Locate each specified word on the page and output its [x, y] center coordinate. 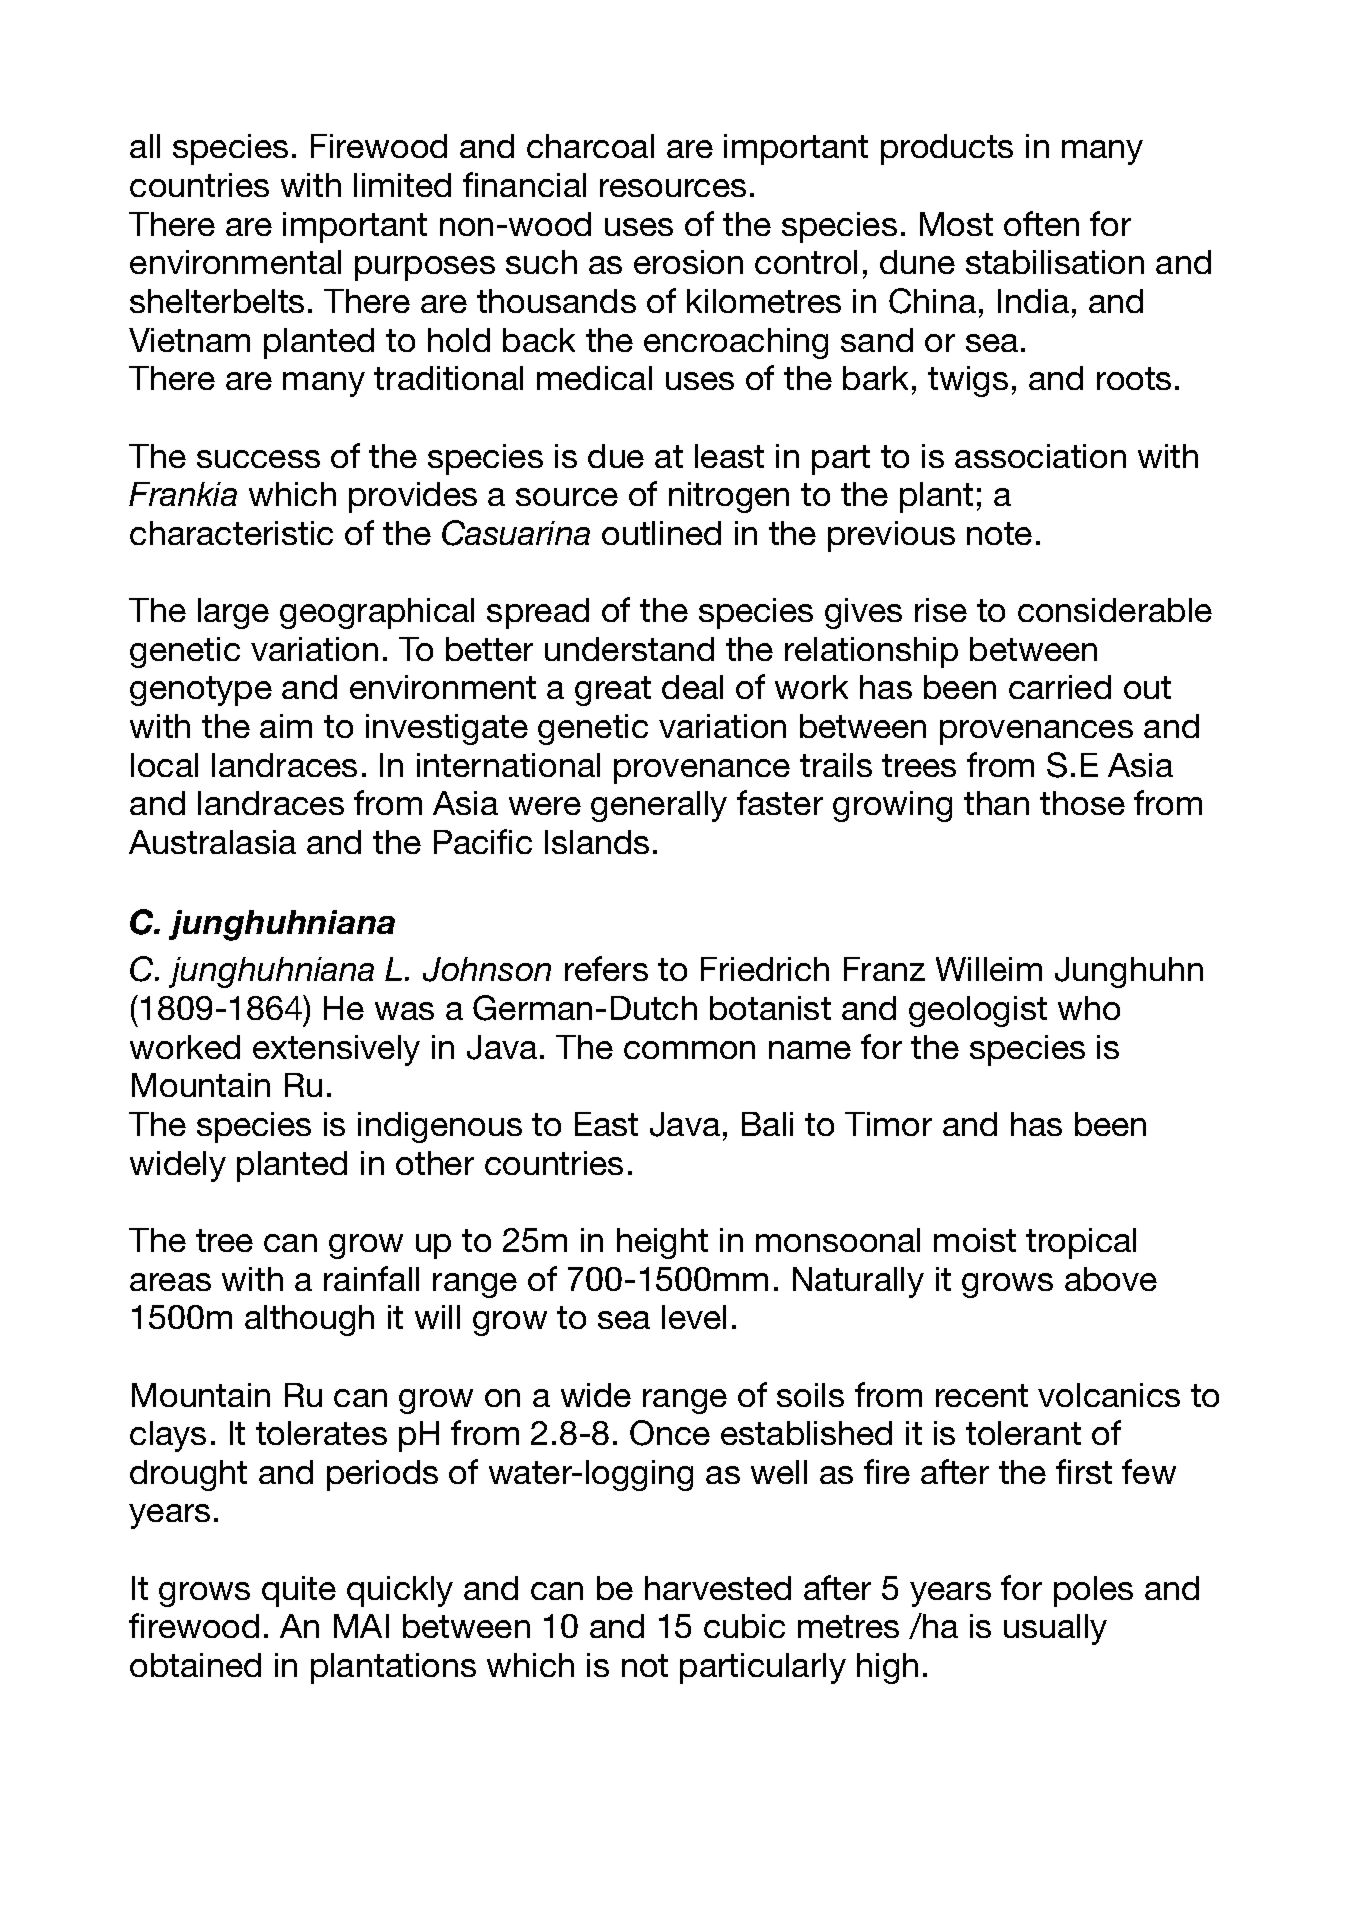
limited [402, 185]
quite [299, 1591]
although [309, 1320]
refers [606, 968]
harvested [718, 1588]
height [662, 1243]
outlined [661, 533]
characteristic [231, 533]
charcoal [590, 146]
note [999, 533]
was [404, 1011]
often [1041, 223]
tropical [1081, 1243]
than [996, 803]
